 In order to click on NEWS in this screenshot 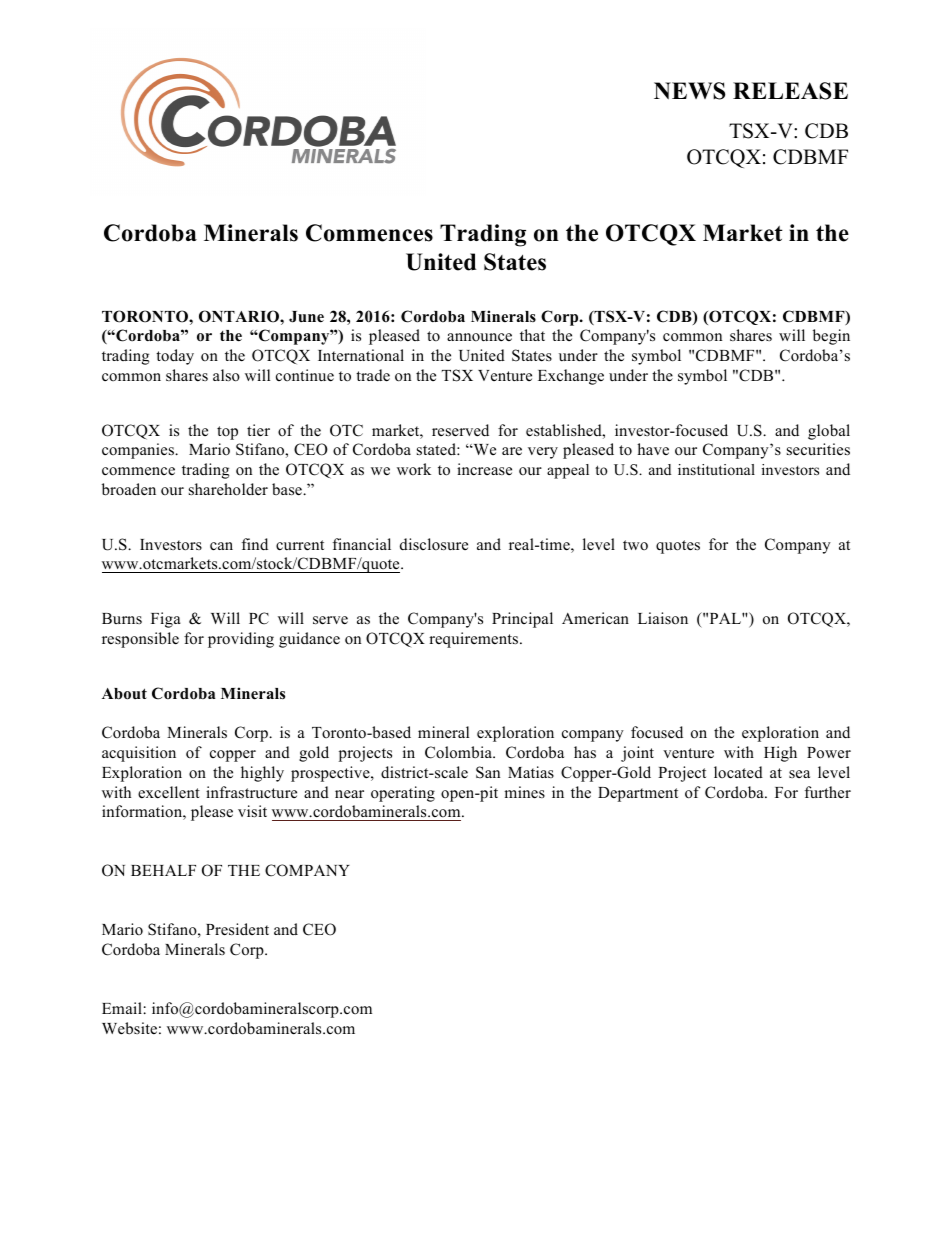, I will do `click(689, 91)`.
